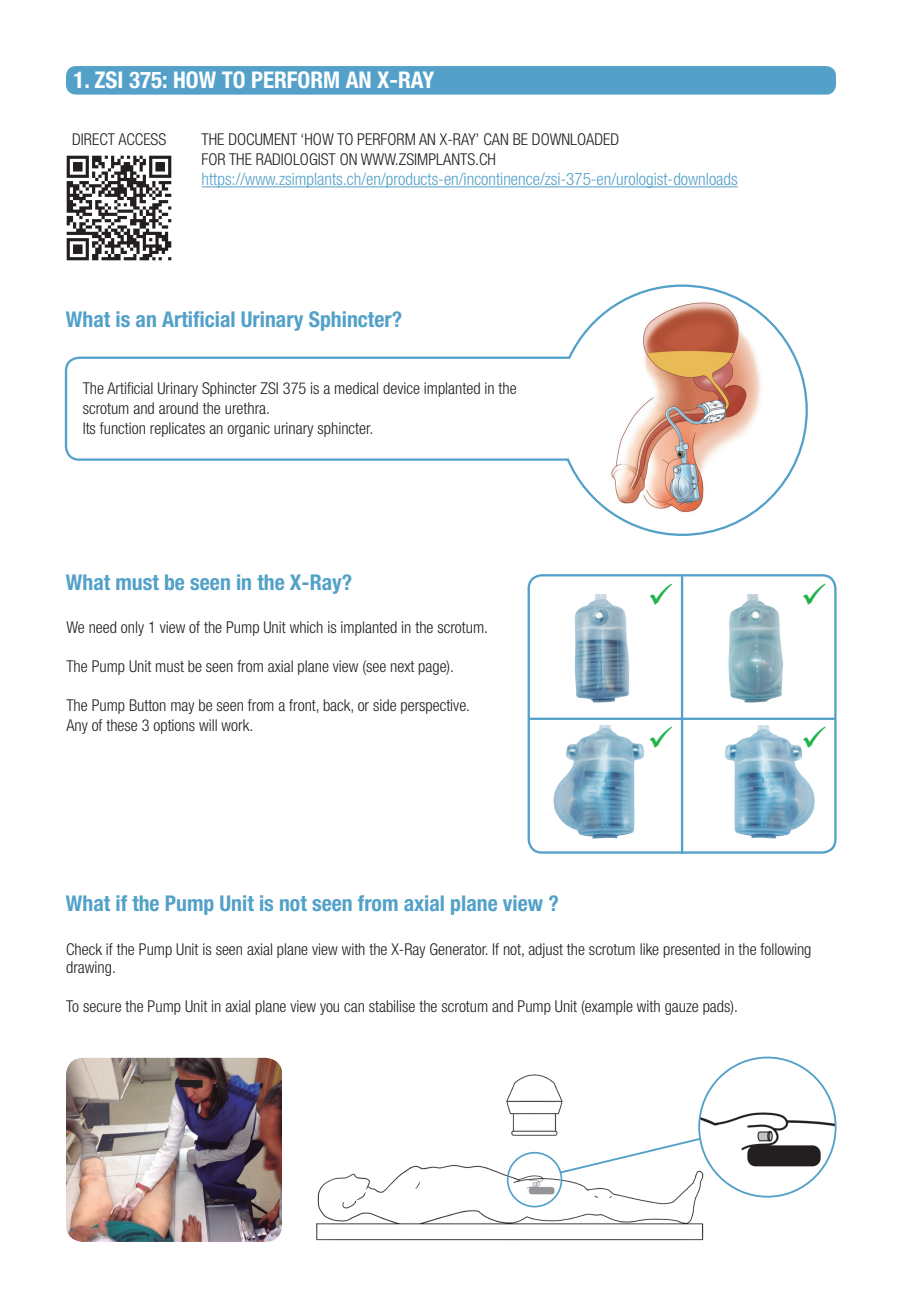 The height and width of the screenshot is (1308, 924). I want to click on ACCESS, so click(142, 139).
